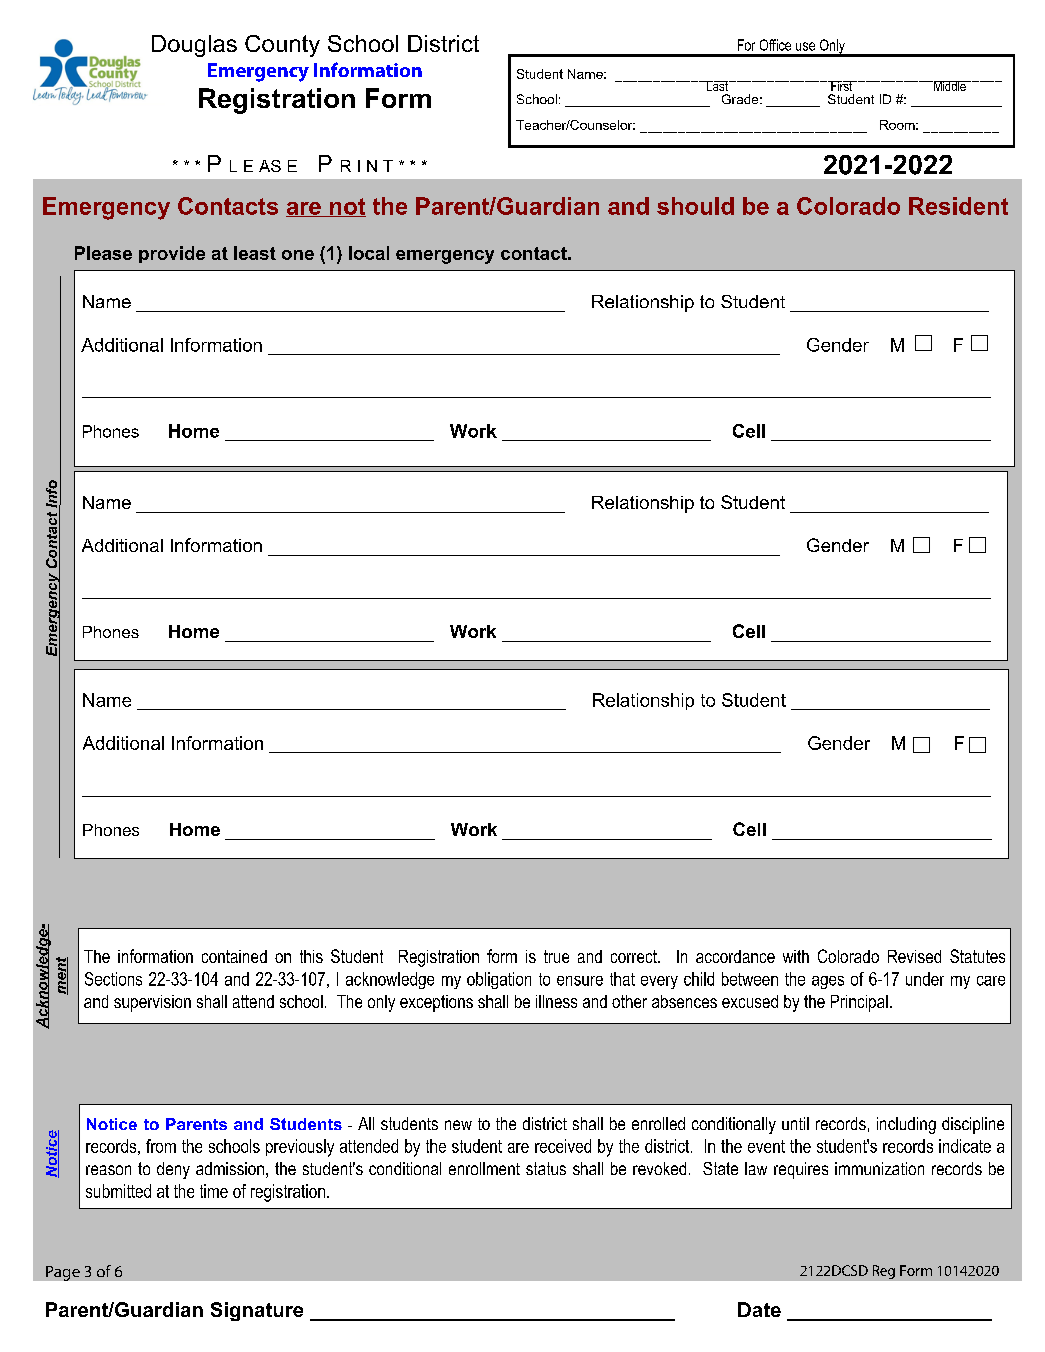 Image resolution: width=1045 pixels, height=1352 pixels. I want to click on obligation, so click(499, 980).
